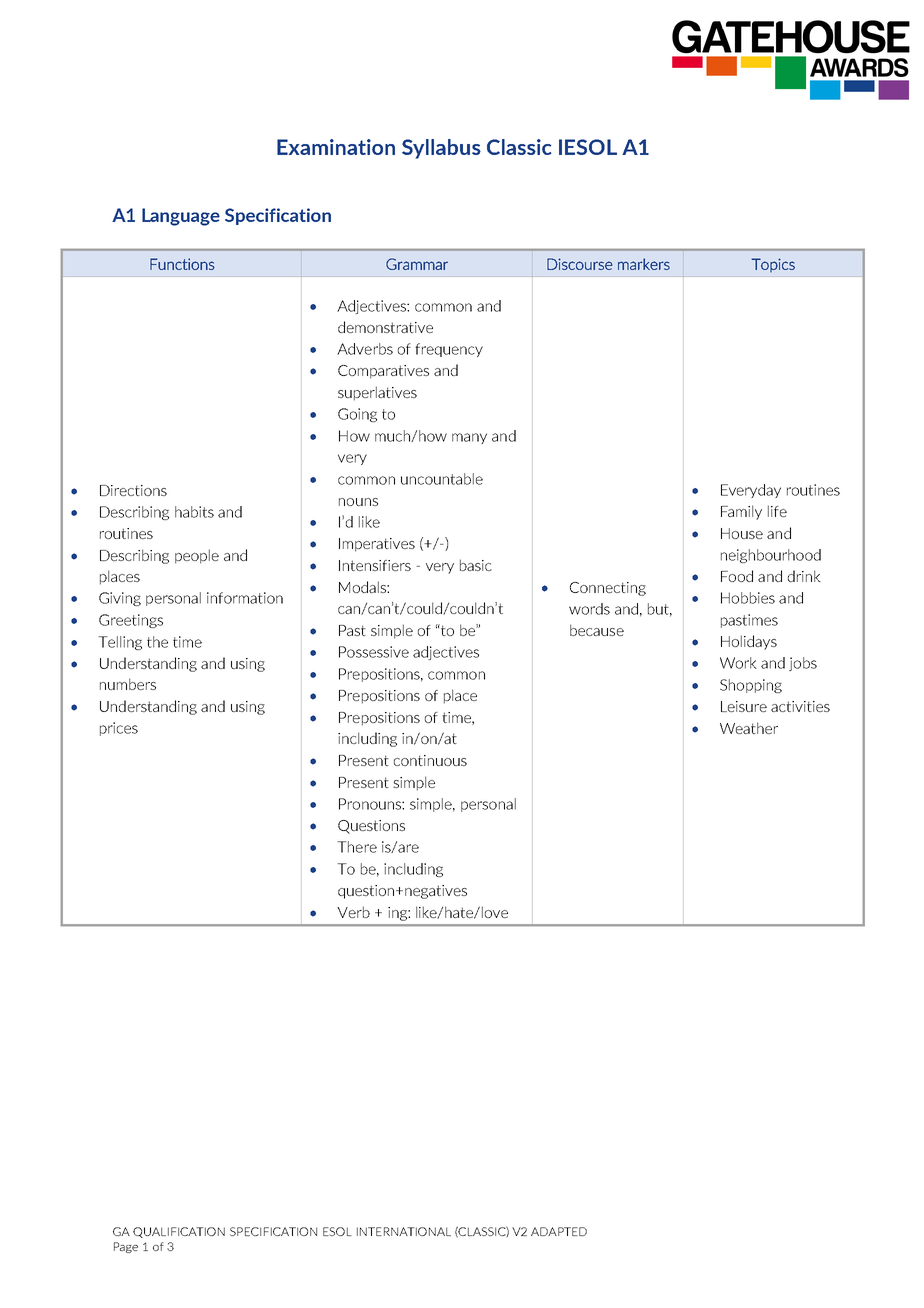  What do you see at coordinates (430, 760) in the screenshot?
I see `continuous` at bounding box center [430, 760].
